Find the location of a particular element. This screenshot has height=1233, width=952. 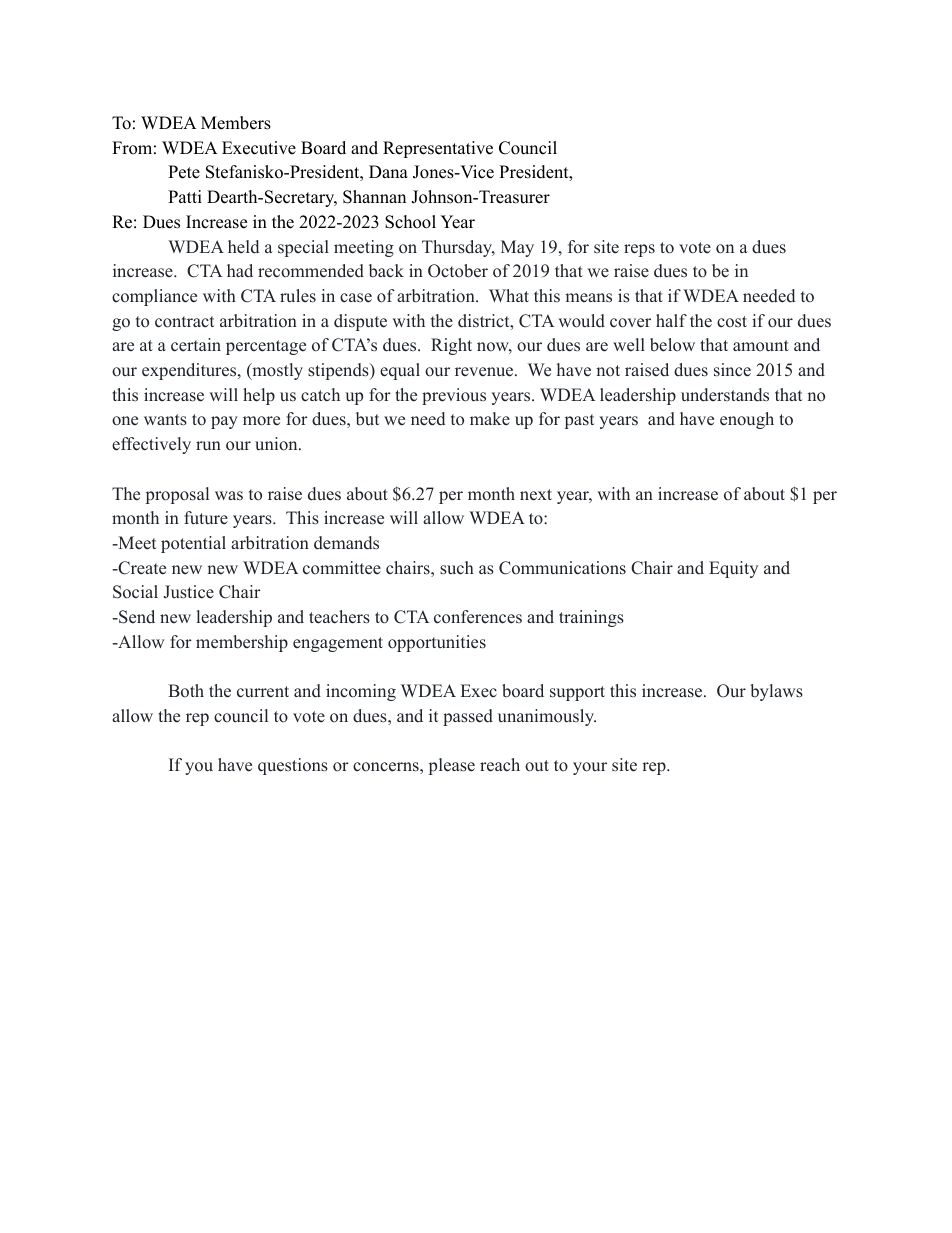

Representative is located at coordinates (438, 149).
